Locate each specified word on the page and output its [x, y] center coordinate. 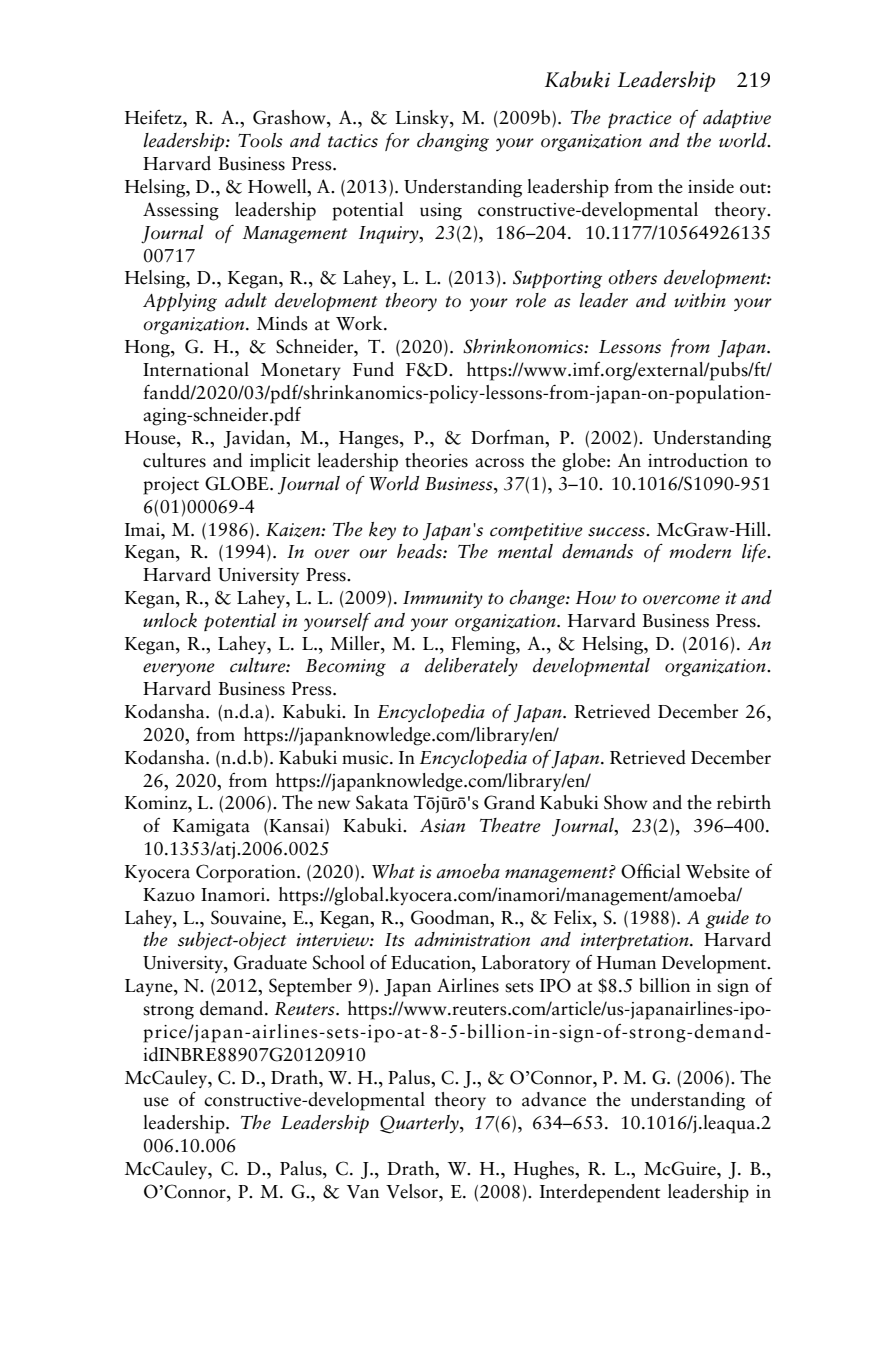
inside [711, 186]
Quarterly [420, 1124]
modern [700, 551]
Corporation [247, 873]
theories [436, 460]
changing [453, 142]
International [196, 369]
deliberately [471, 666]
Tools [260, 140]
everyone [179, 669]
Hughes [545, 1170]
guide [727, 919]
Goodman [451, 917]
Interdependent [600, 1193]
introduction [698, 460]
